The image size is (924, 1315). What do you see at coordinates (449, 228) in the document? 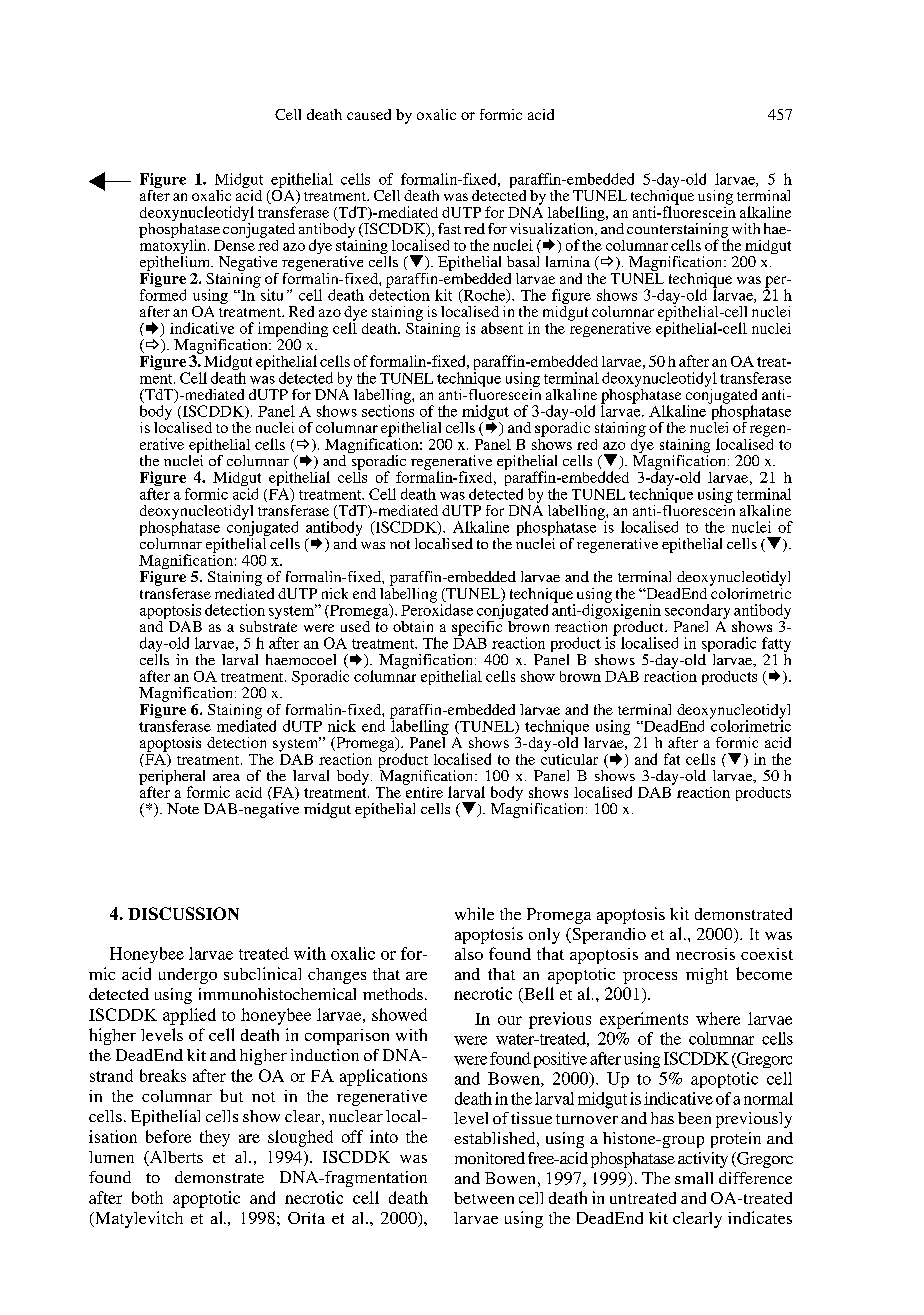
I see `fast` at bounding box center [449, 228].
